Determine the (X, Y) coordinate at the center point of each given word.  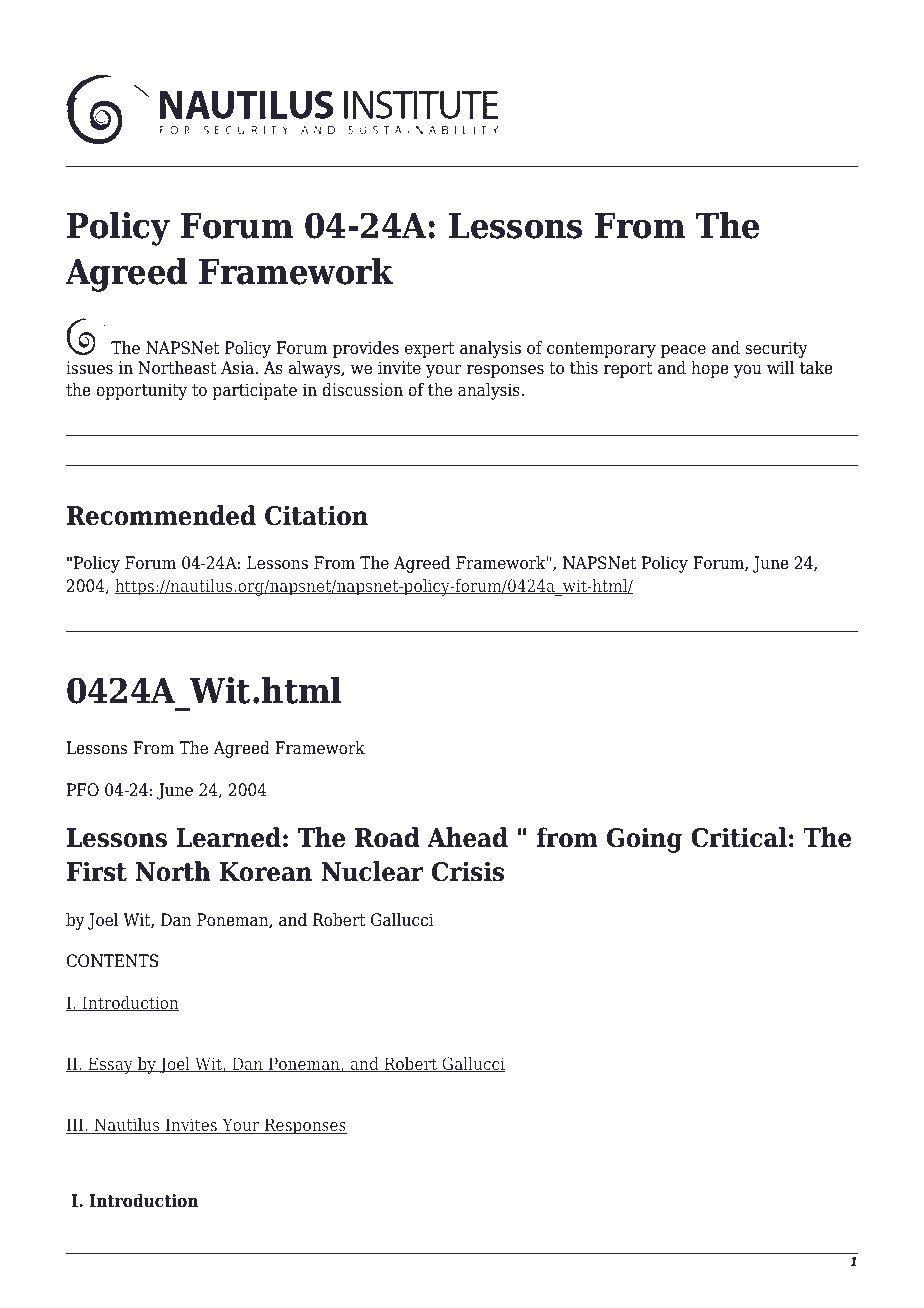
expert (430, 350)
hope (710, 369)
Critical (739, 837)
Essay (110, 1065)
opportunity (141, 391)
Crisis (468, 871)
